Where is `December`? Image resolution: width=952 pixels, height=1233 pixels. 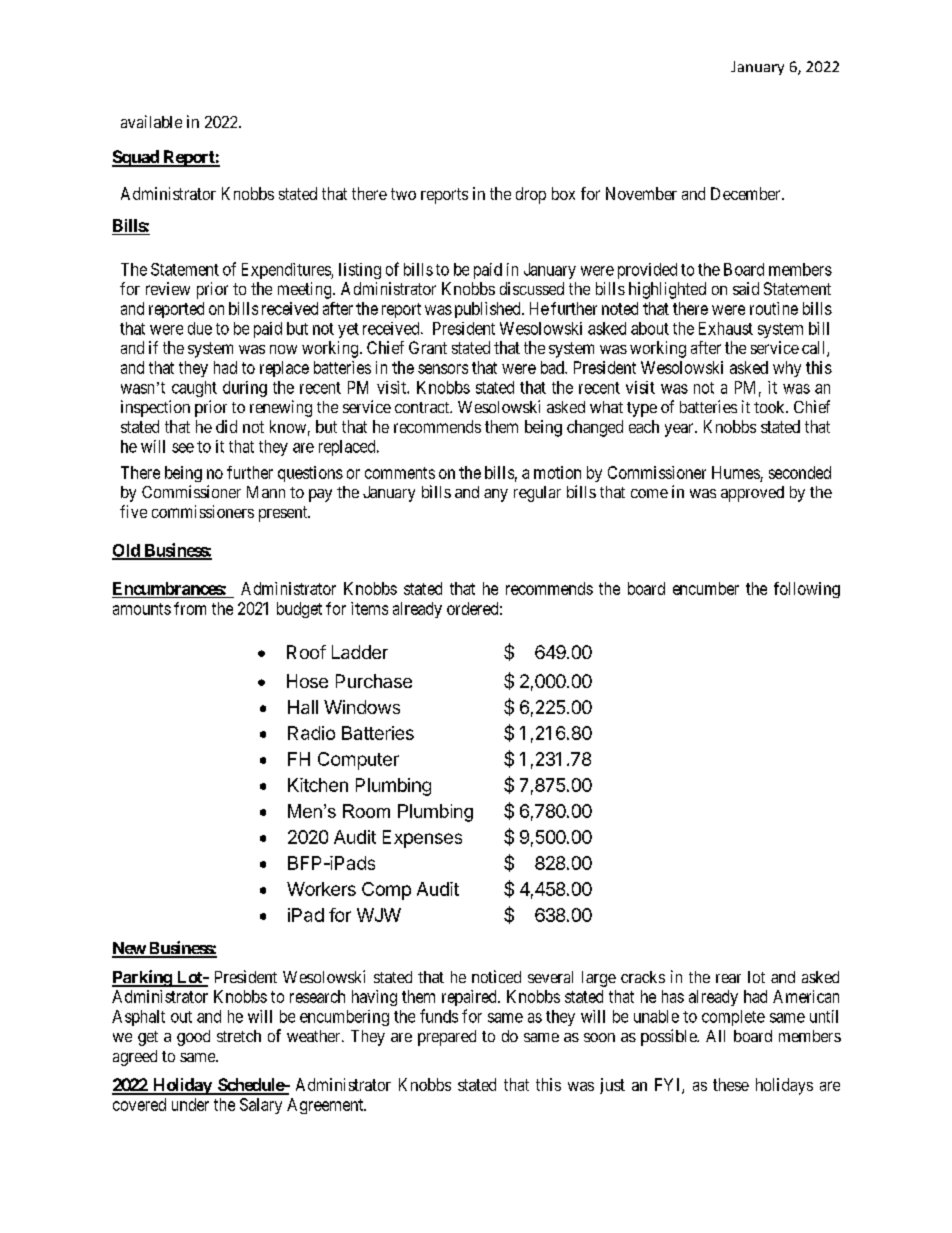
December is located at coordinates (747, 193).
